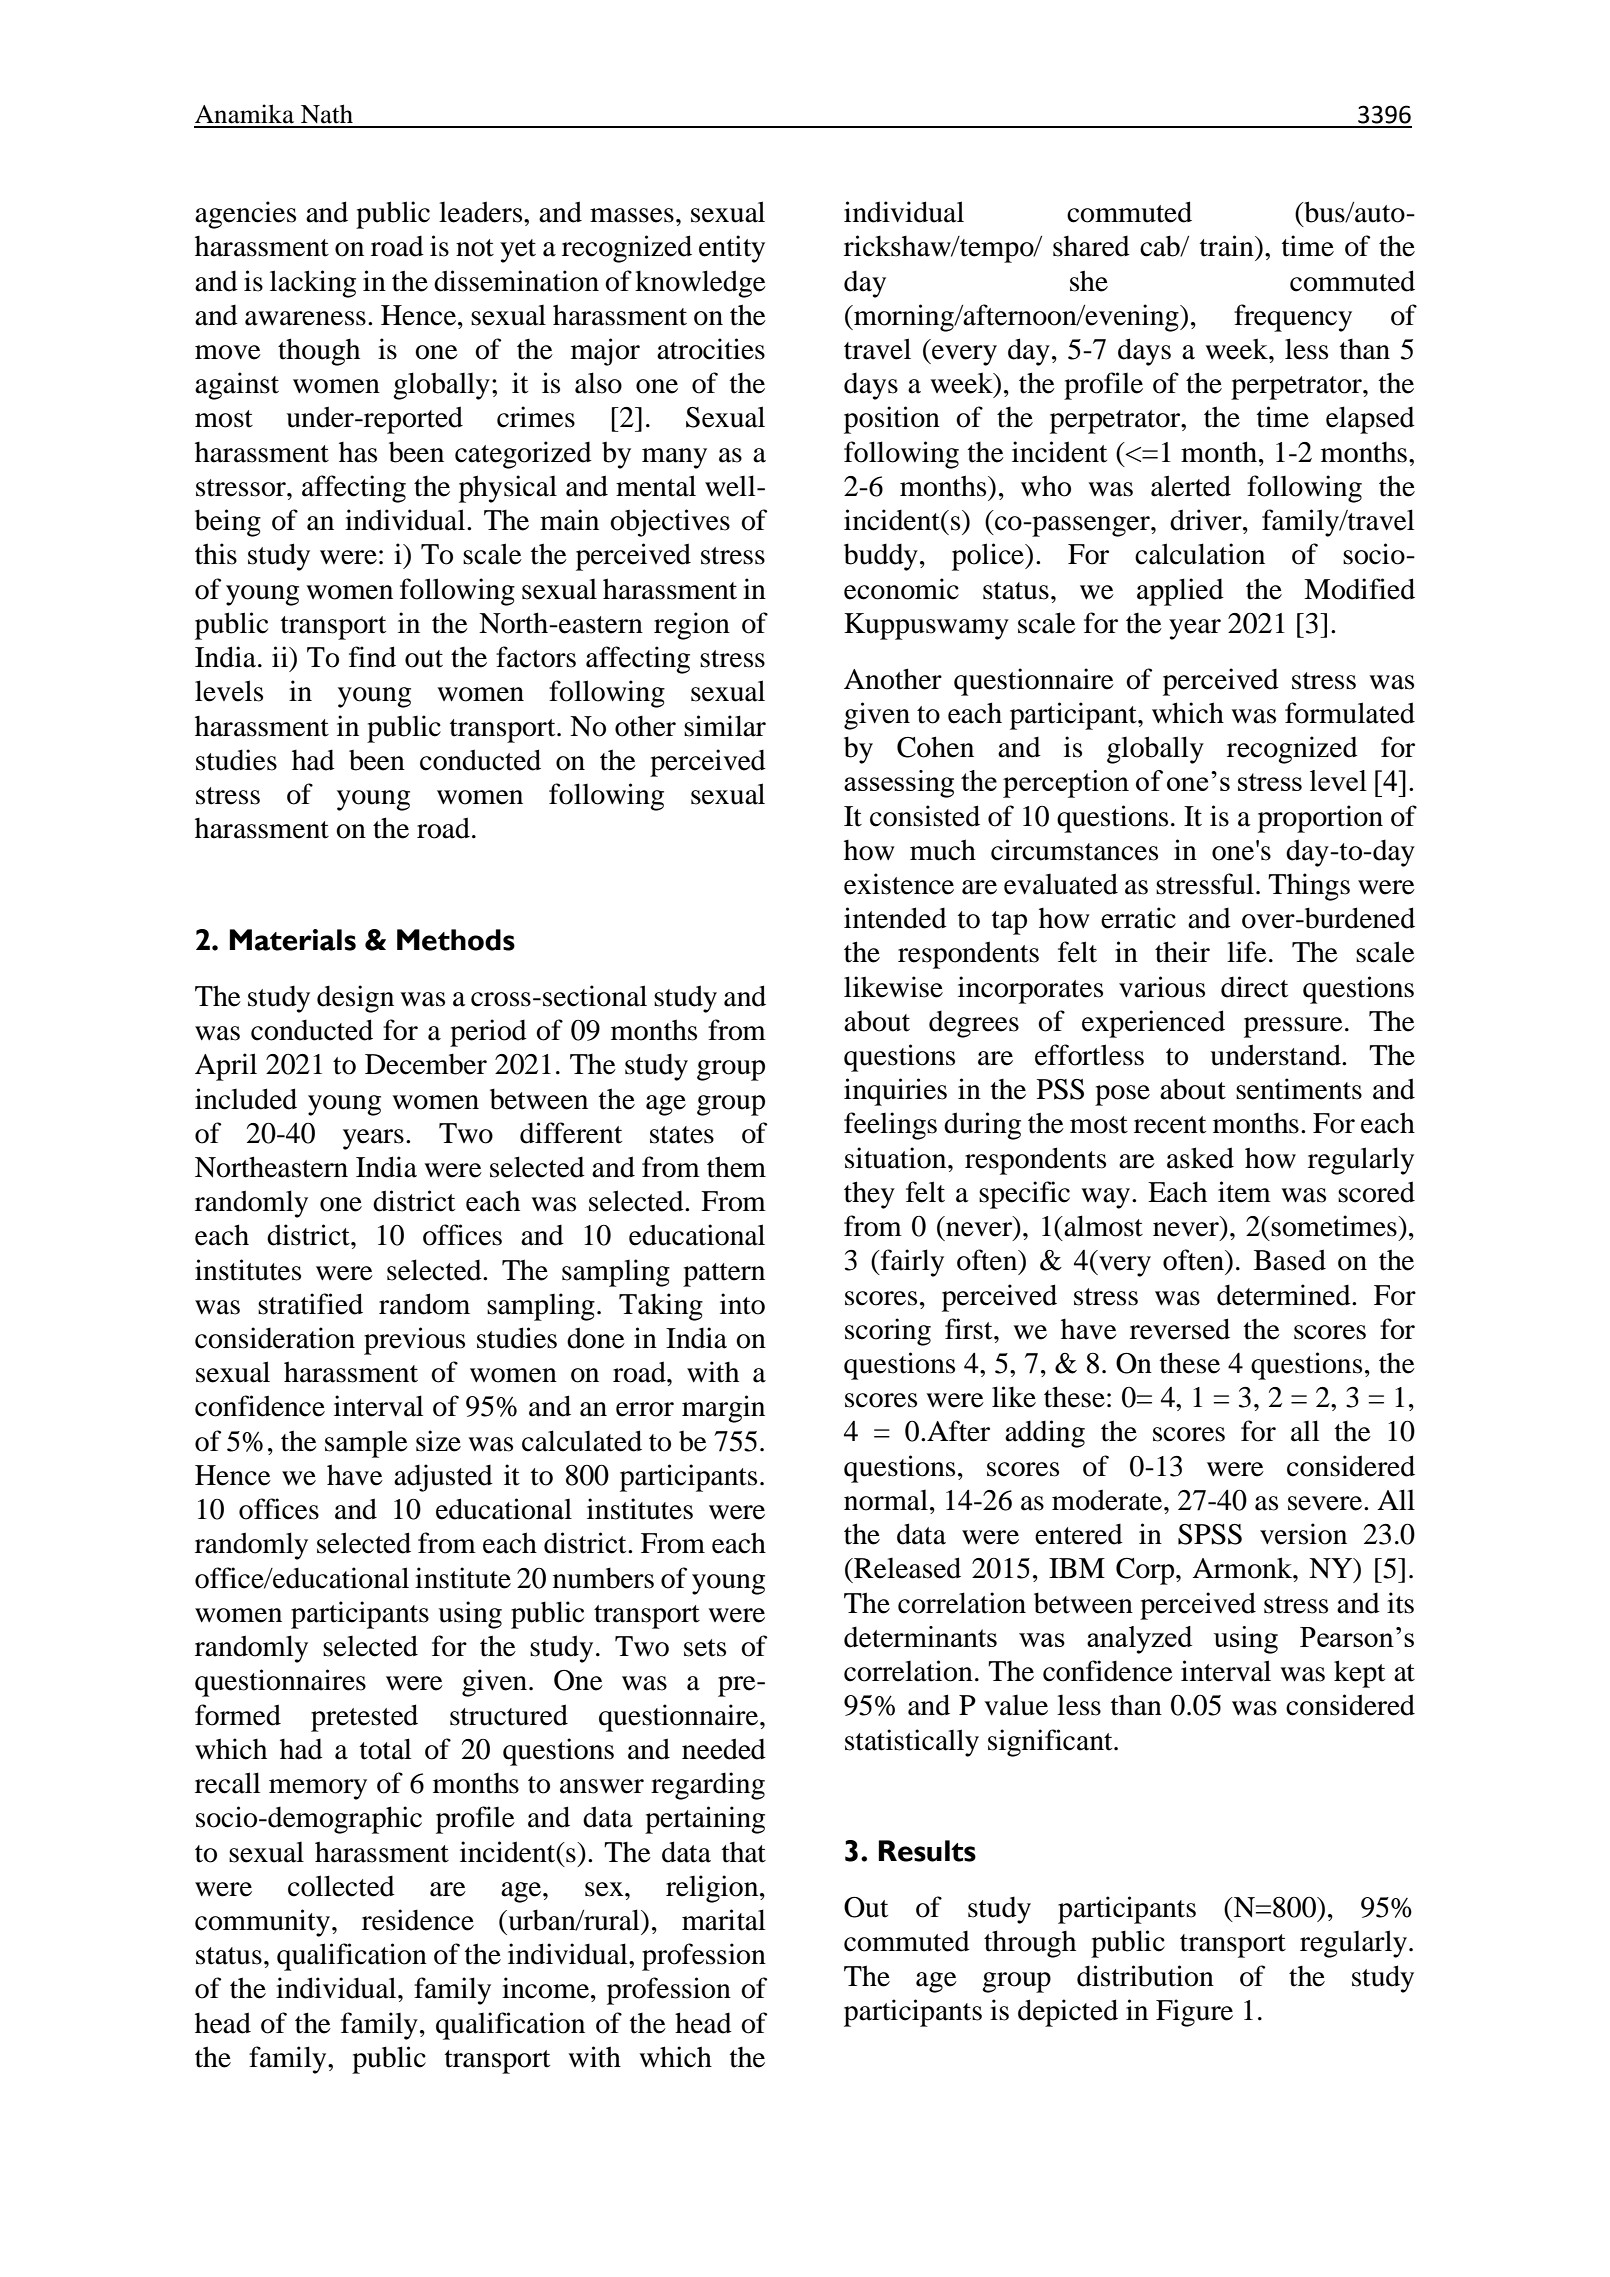 The height and width of the screenshot is (2277, 1610). I want to click on version, so click(1303, 1534).
